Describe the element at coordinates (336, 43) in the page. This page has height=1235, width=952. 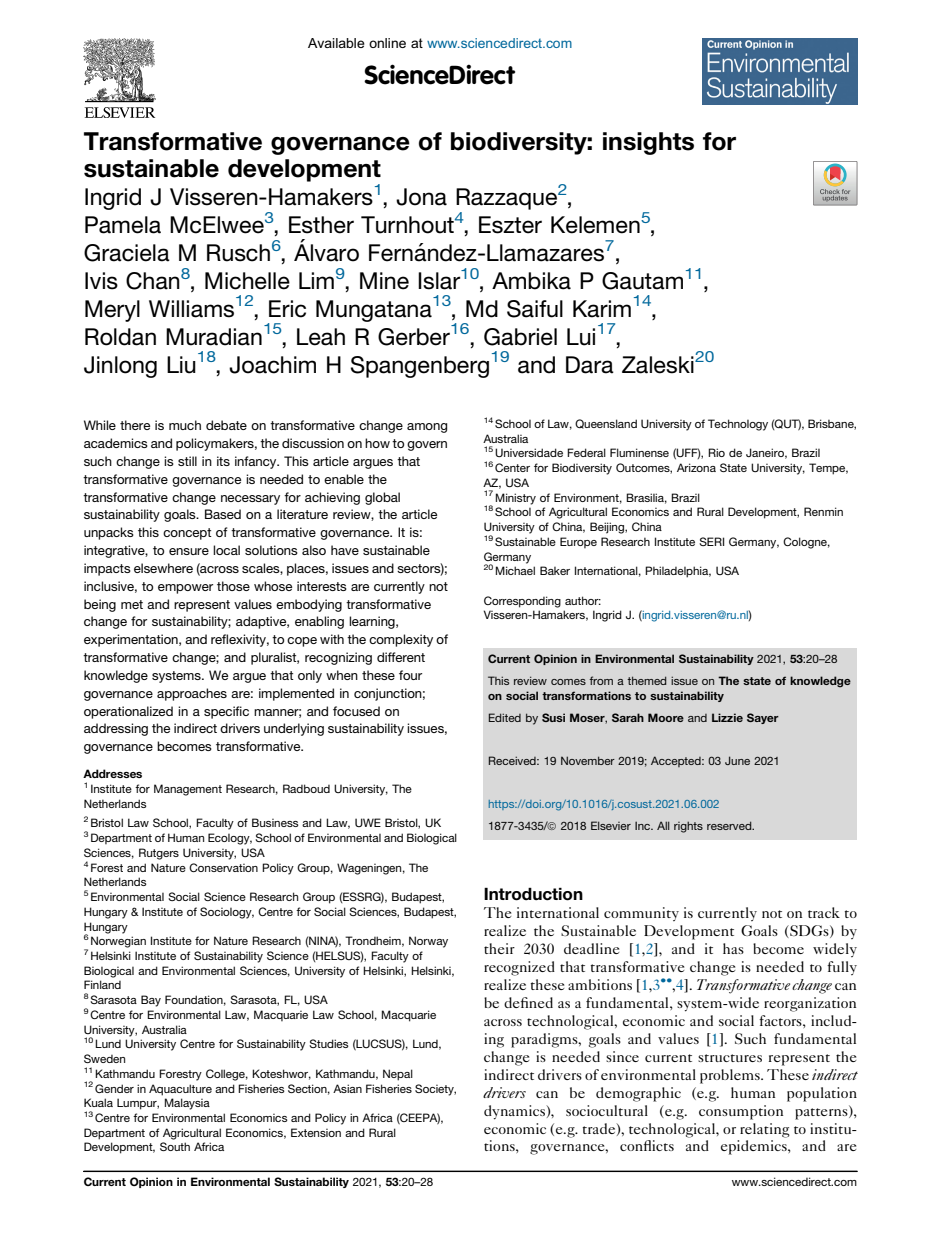
I see `Available` at that location.
